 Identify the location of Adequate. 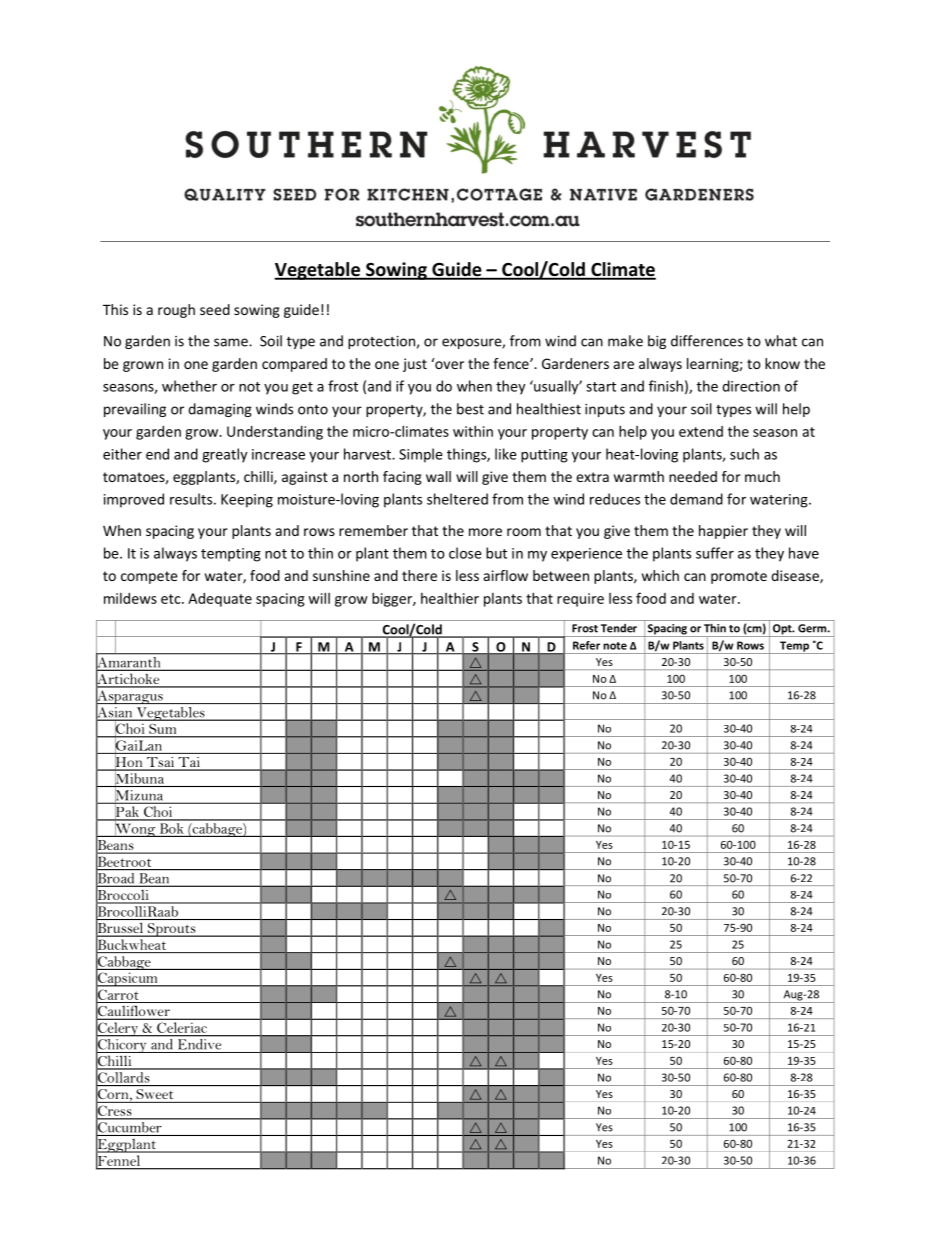
(220, 600).
